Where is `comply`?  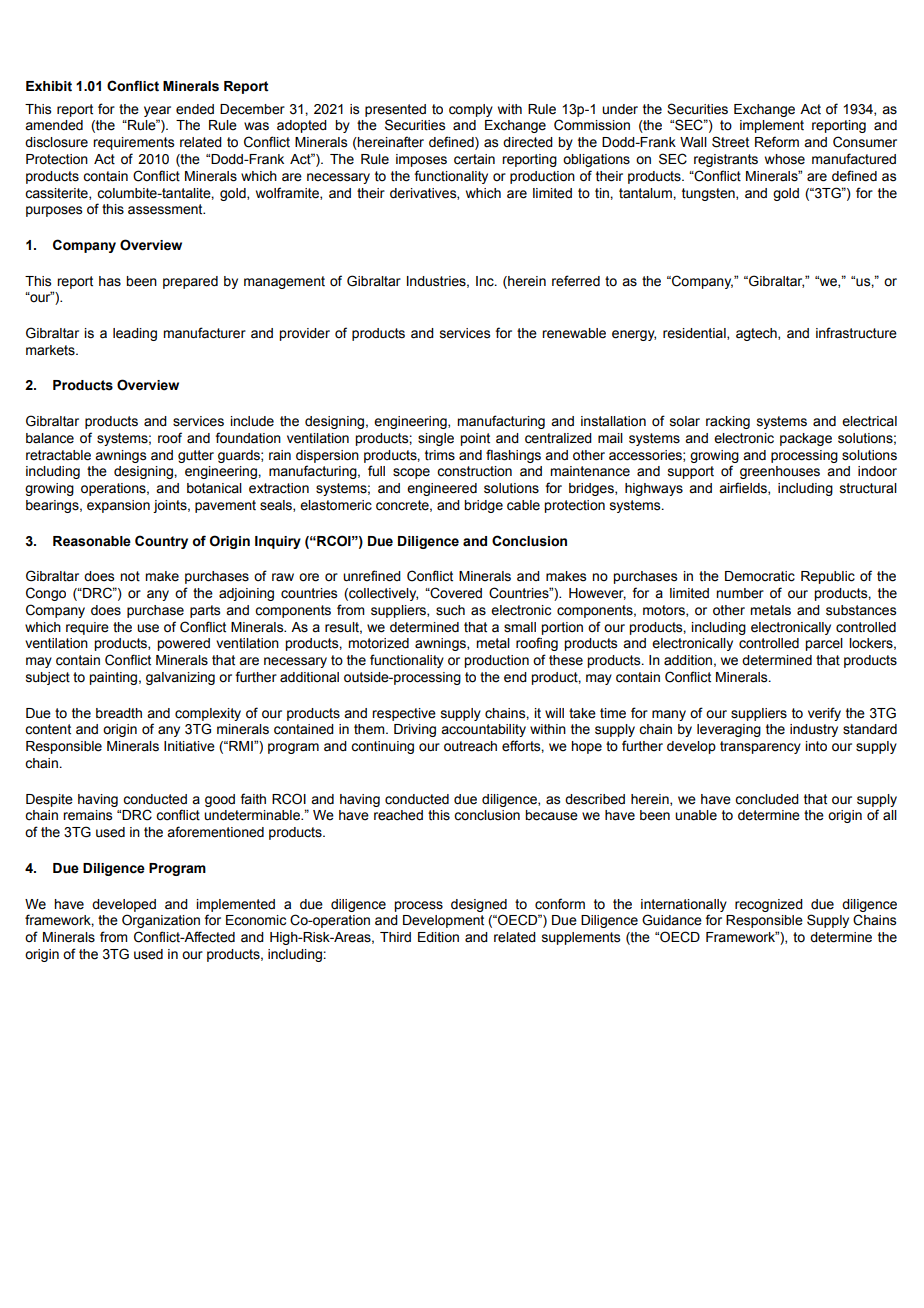
comply is located at coordinates (471, 110).
